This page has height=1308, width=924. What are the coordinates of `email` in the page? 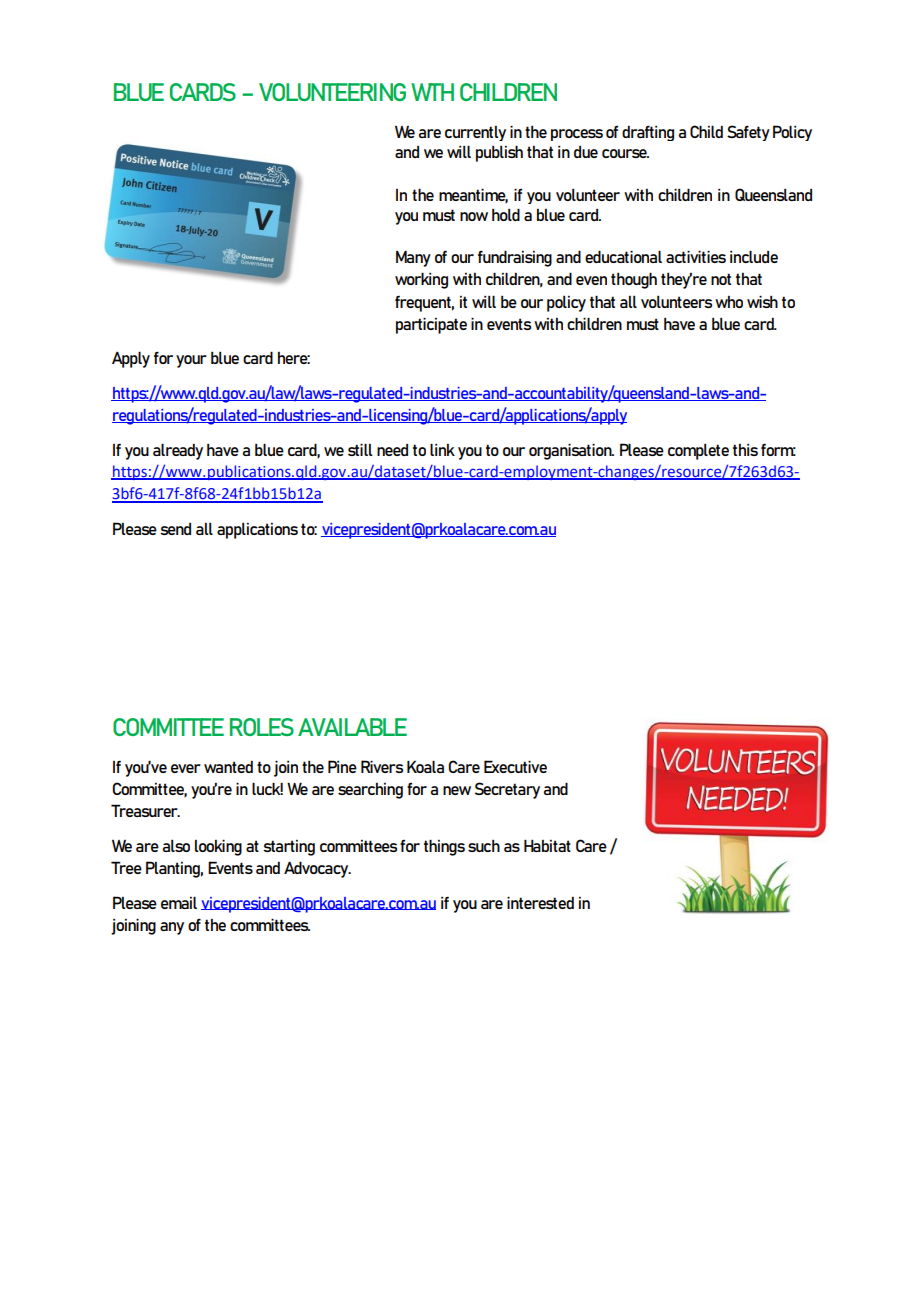 It's located at (179, 902).
